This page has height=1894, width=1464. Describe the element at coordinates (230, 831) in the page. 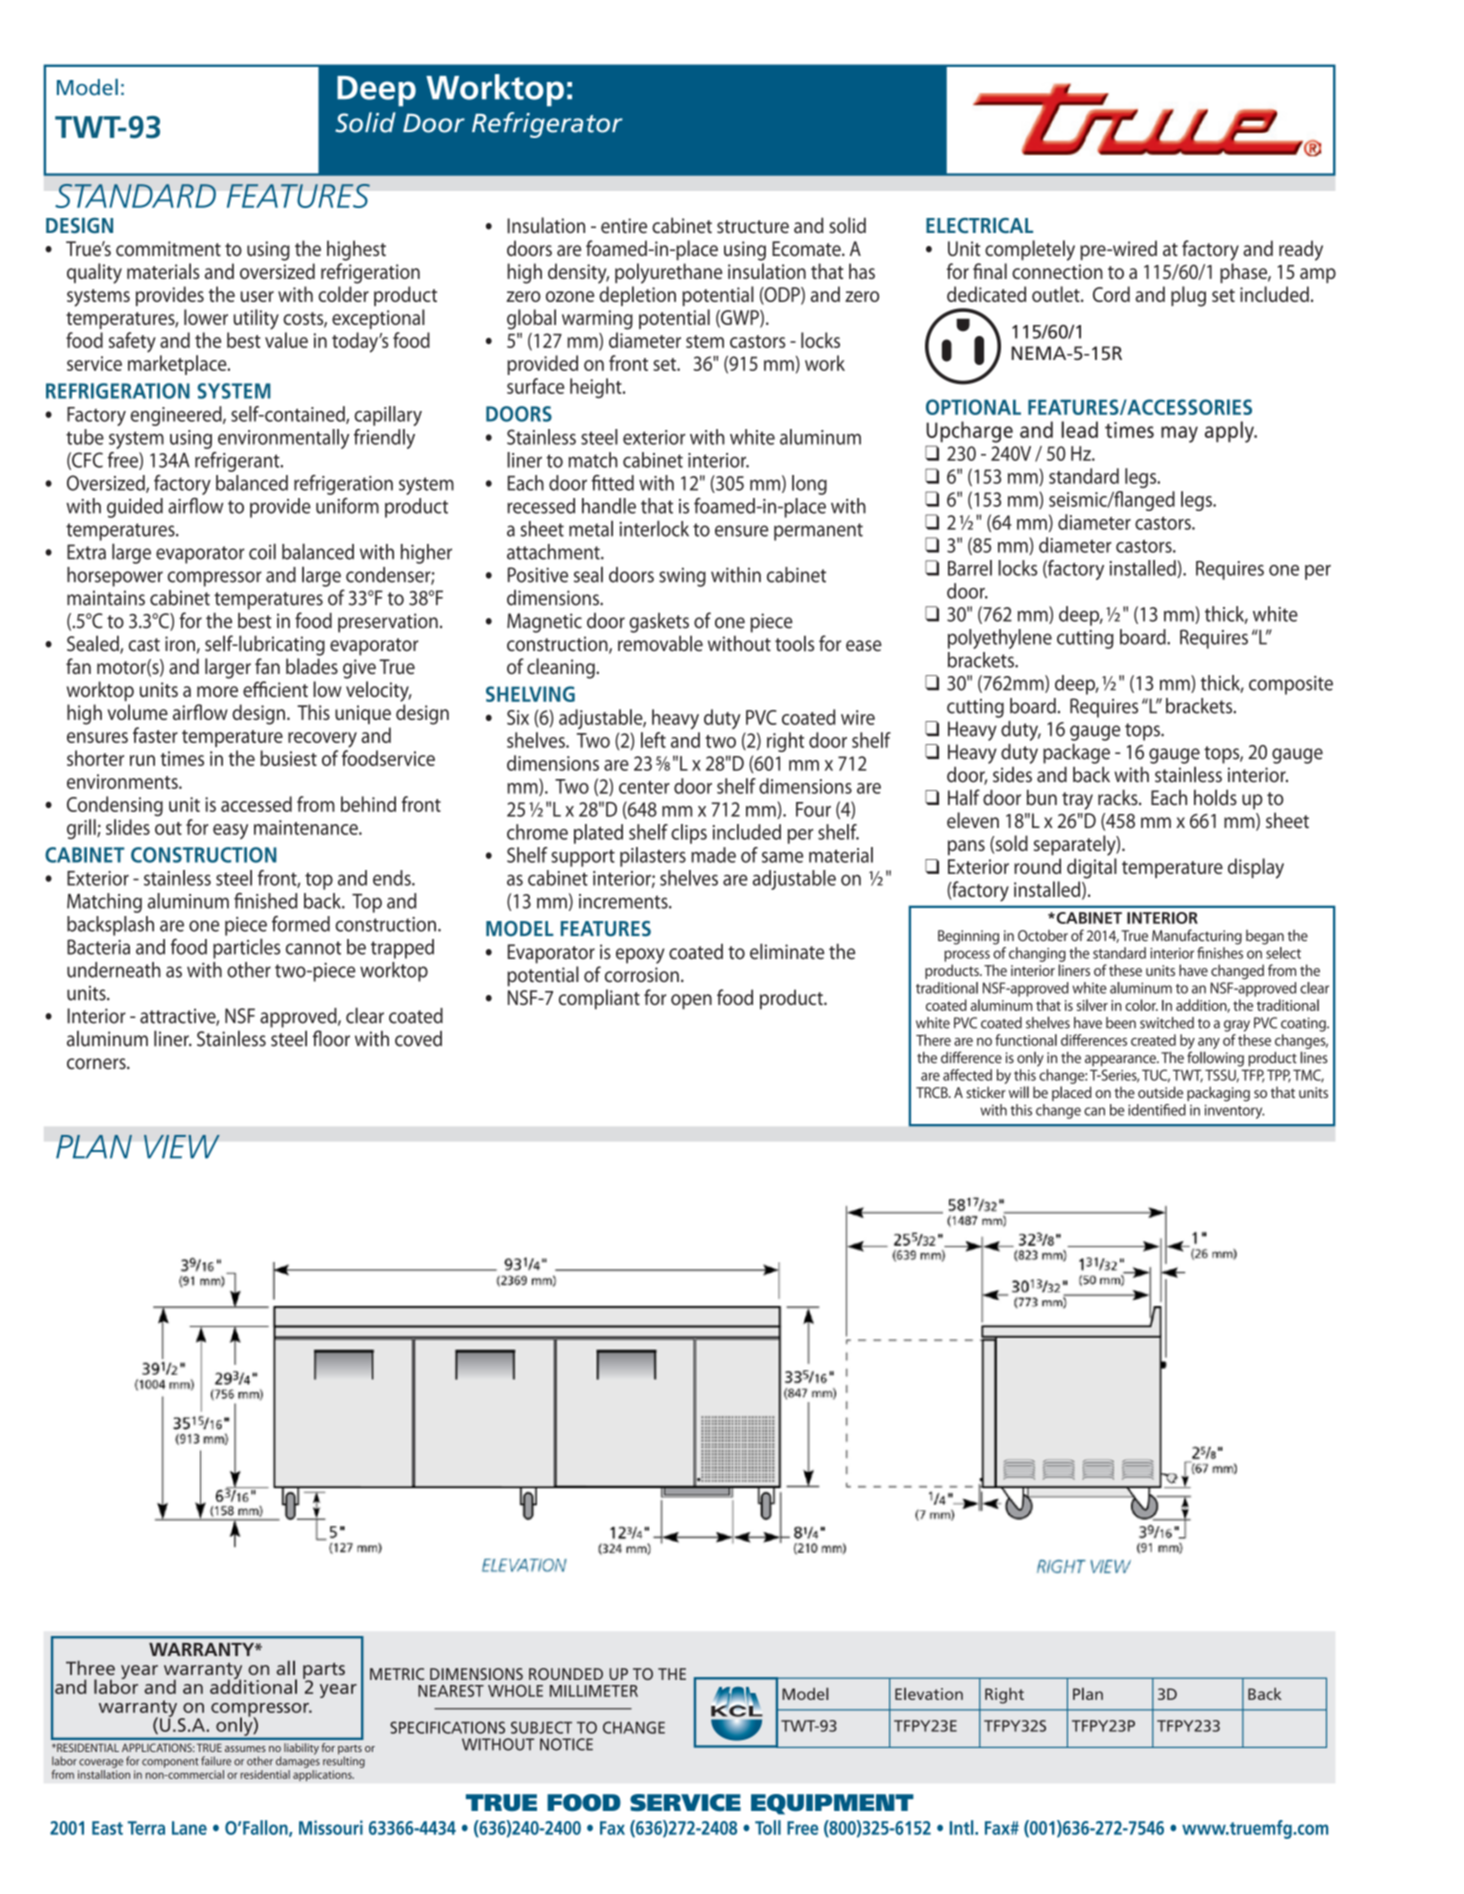

I see `easy` at that location.
